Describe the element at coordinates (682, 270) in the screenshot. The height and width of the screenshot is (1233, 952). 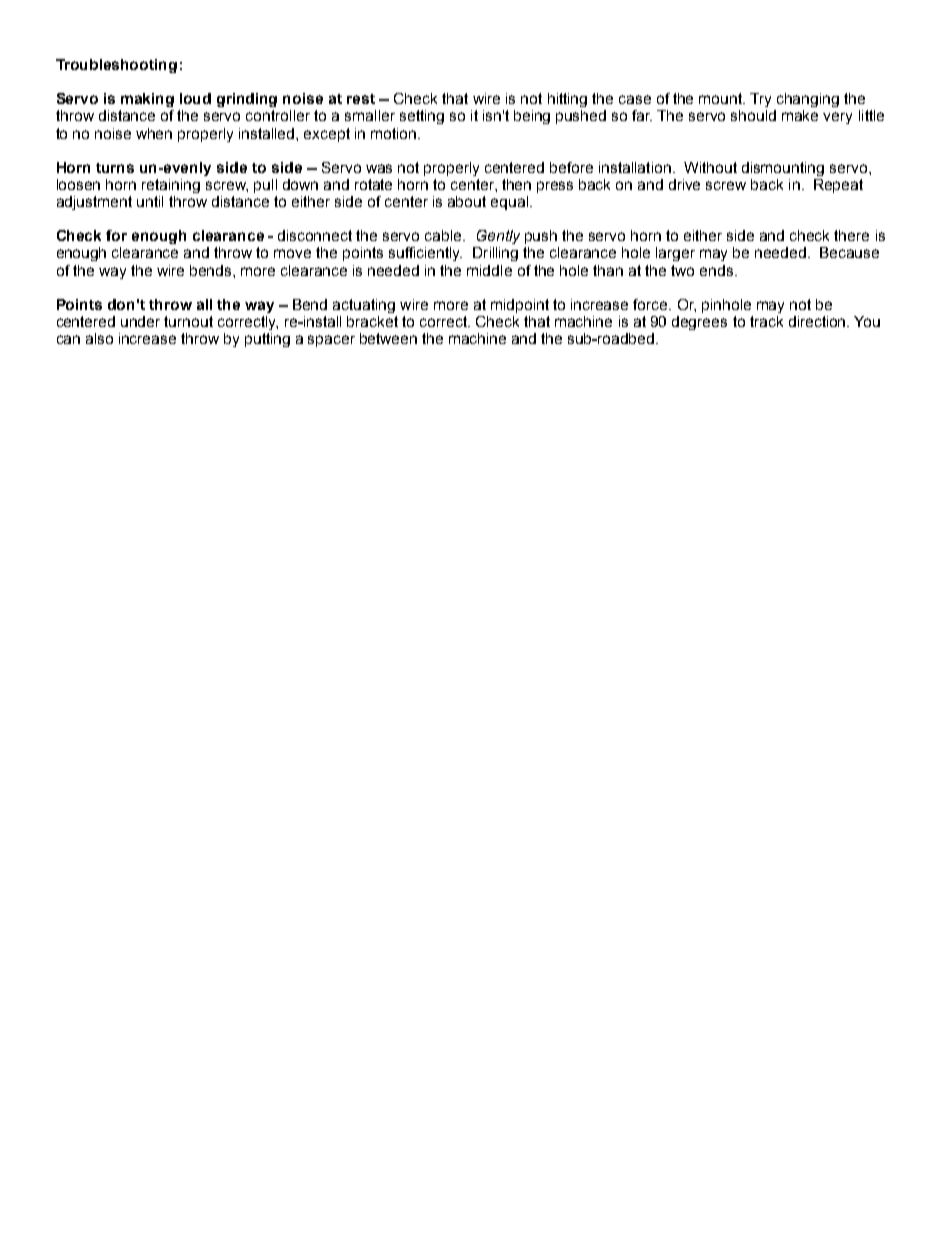
I see `two` at that location.
